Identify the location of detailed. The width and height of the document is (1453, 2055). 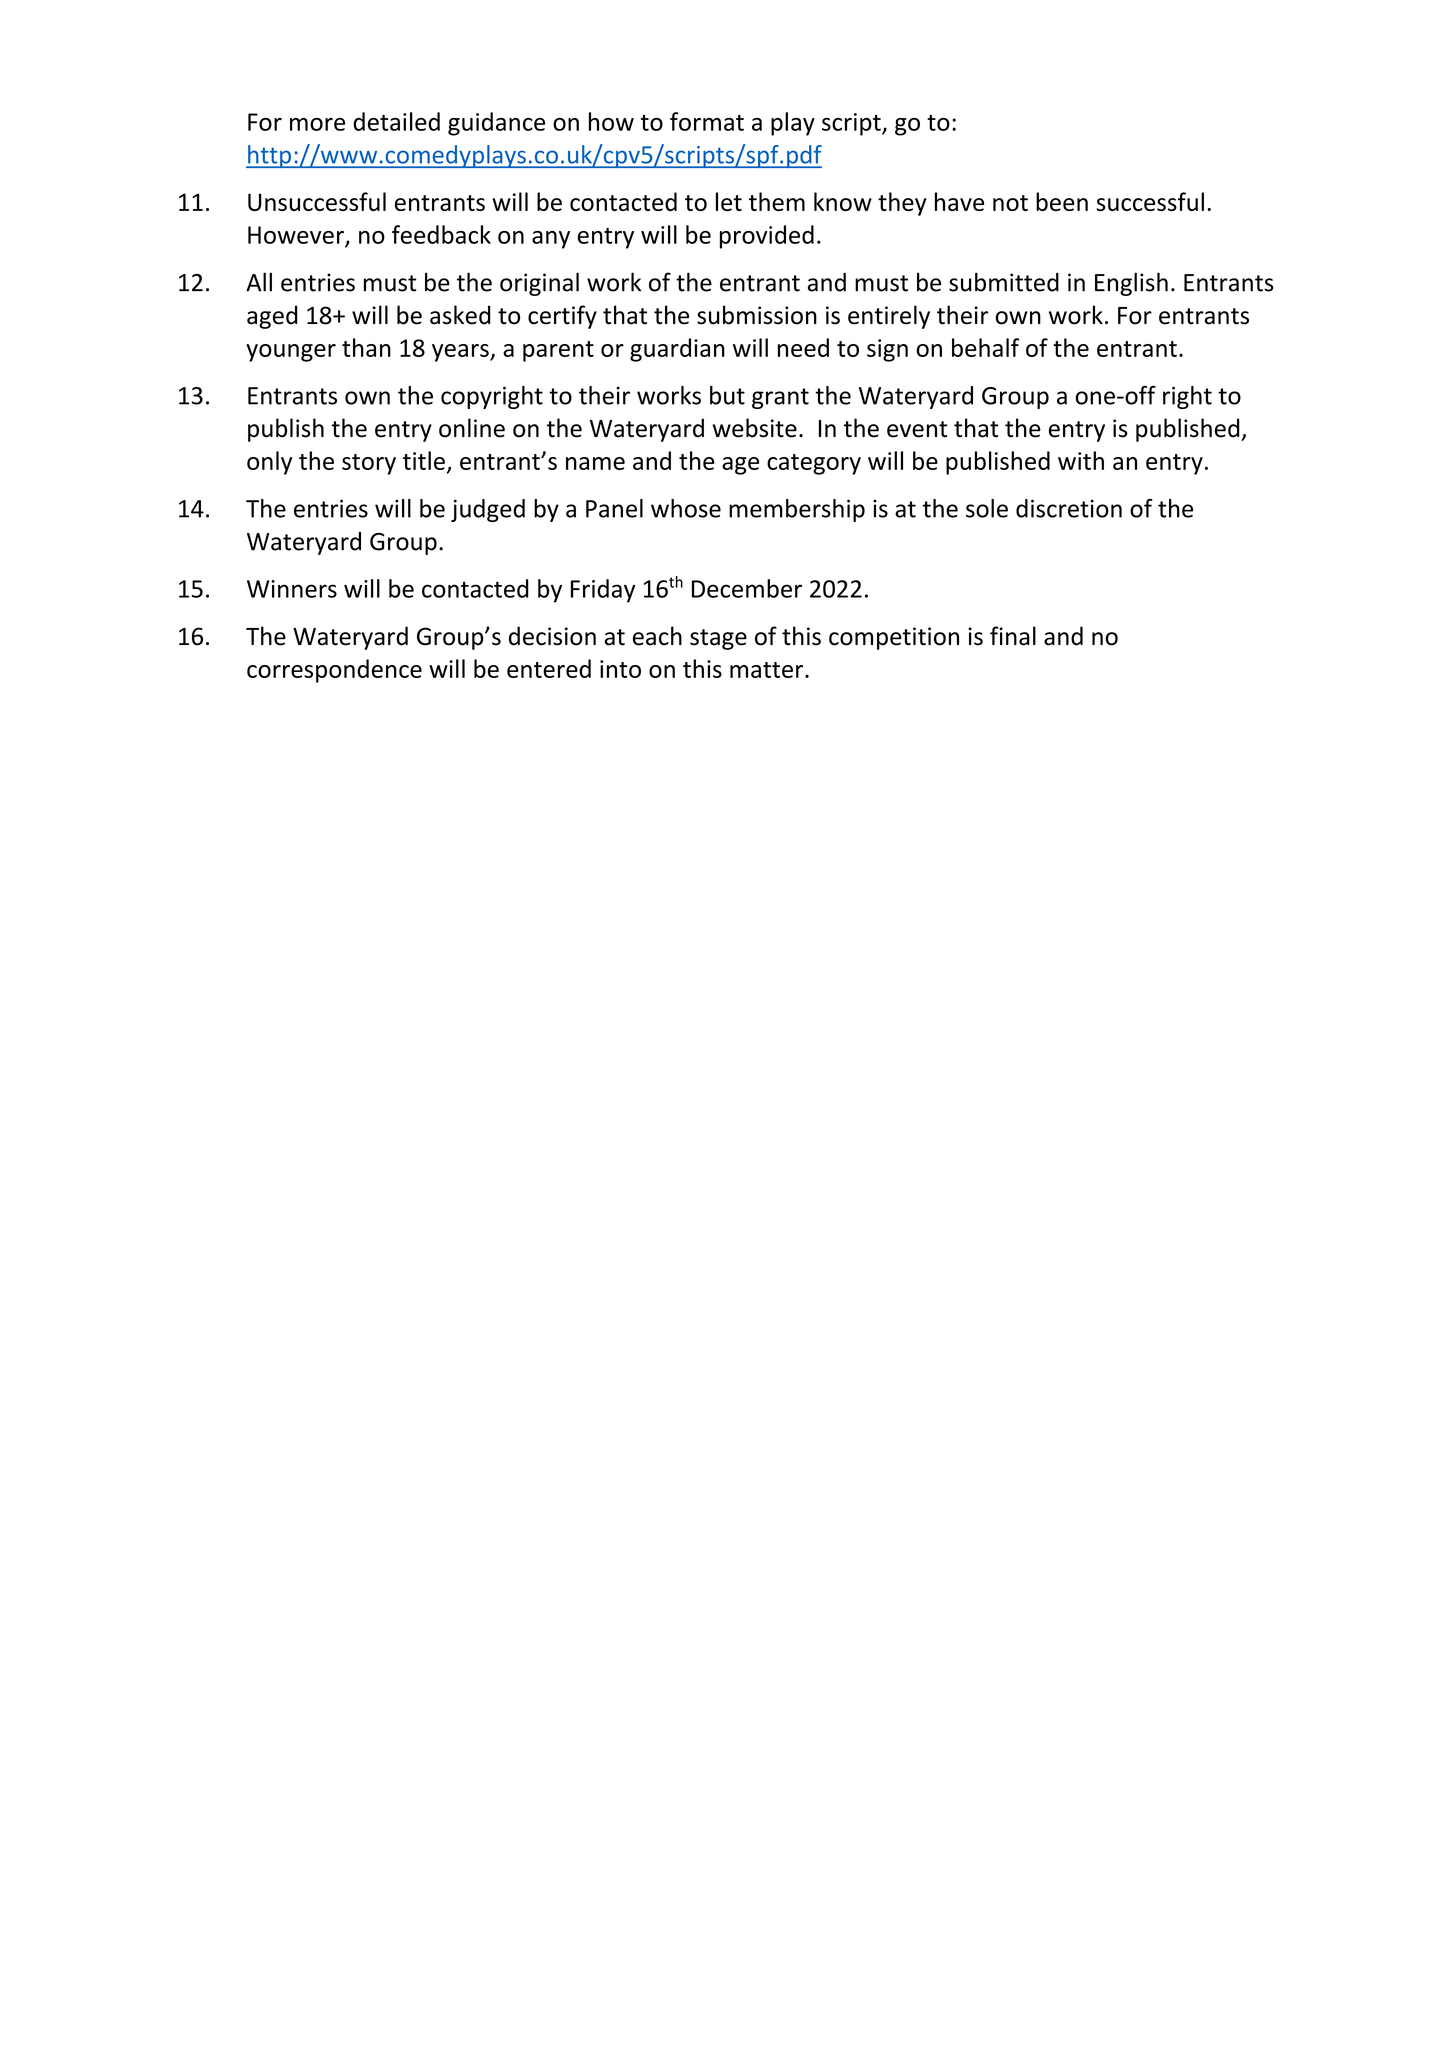
(396, 121).
